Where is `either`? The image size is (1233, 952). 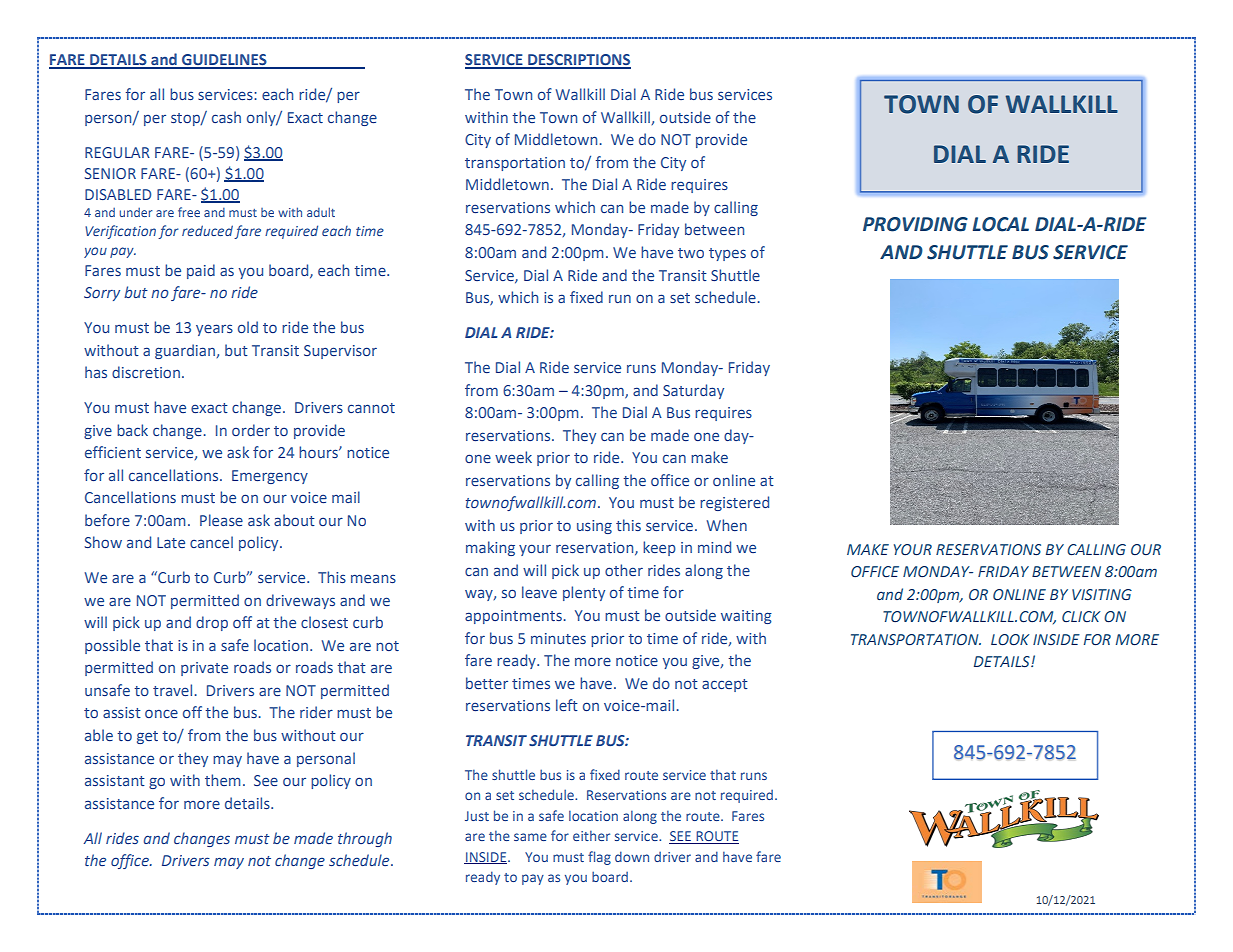
either is located at coordinates (591, 835).
